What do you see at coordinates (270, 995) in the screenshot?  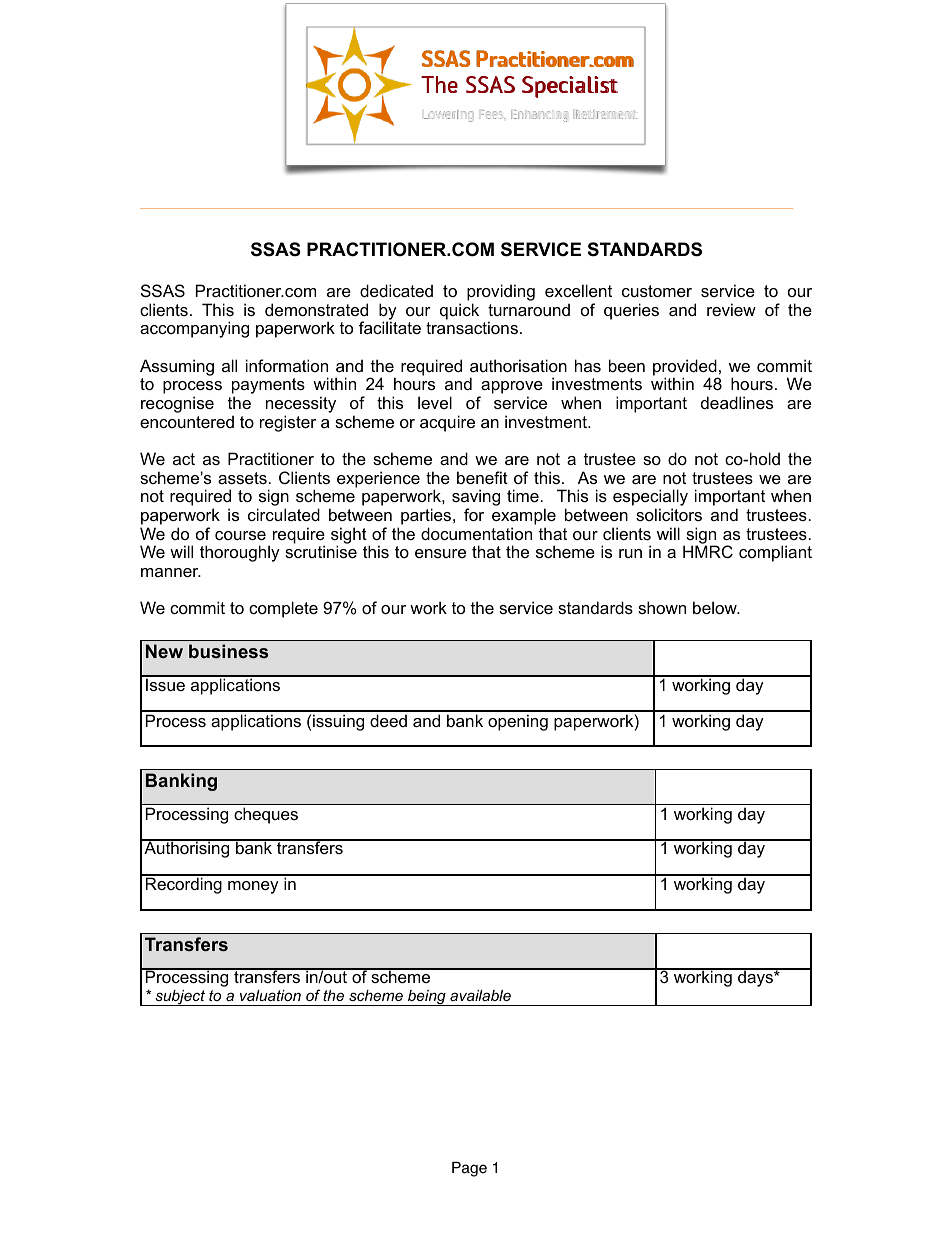 I see `valuation` at bounding box center [270, 995].
